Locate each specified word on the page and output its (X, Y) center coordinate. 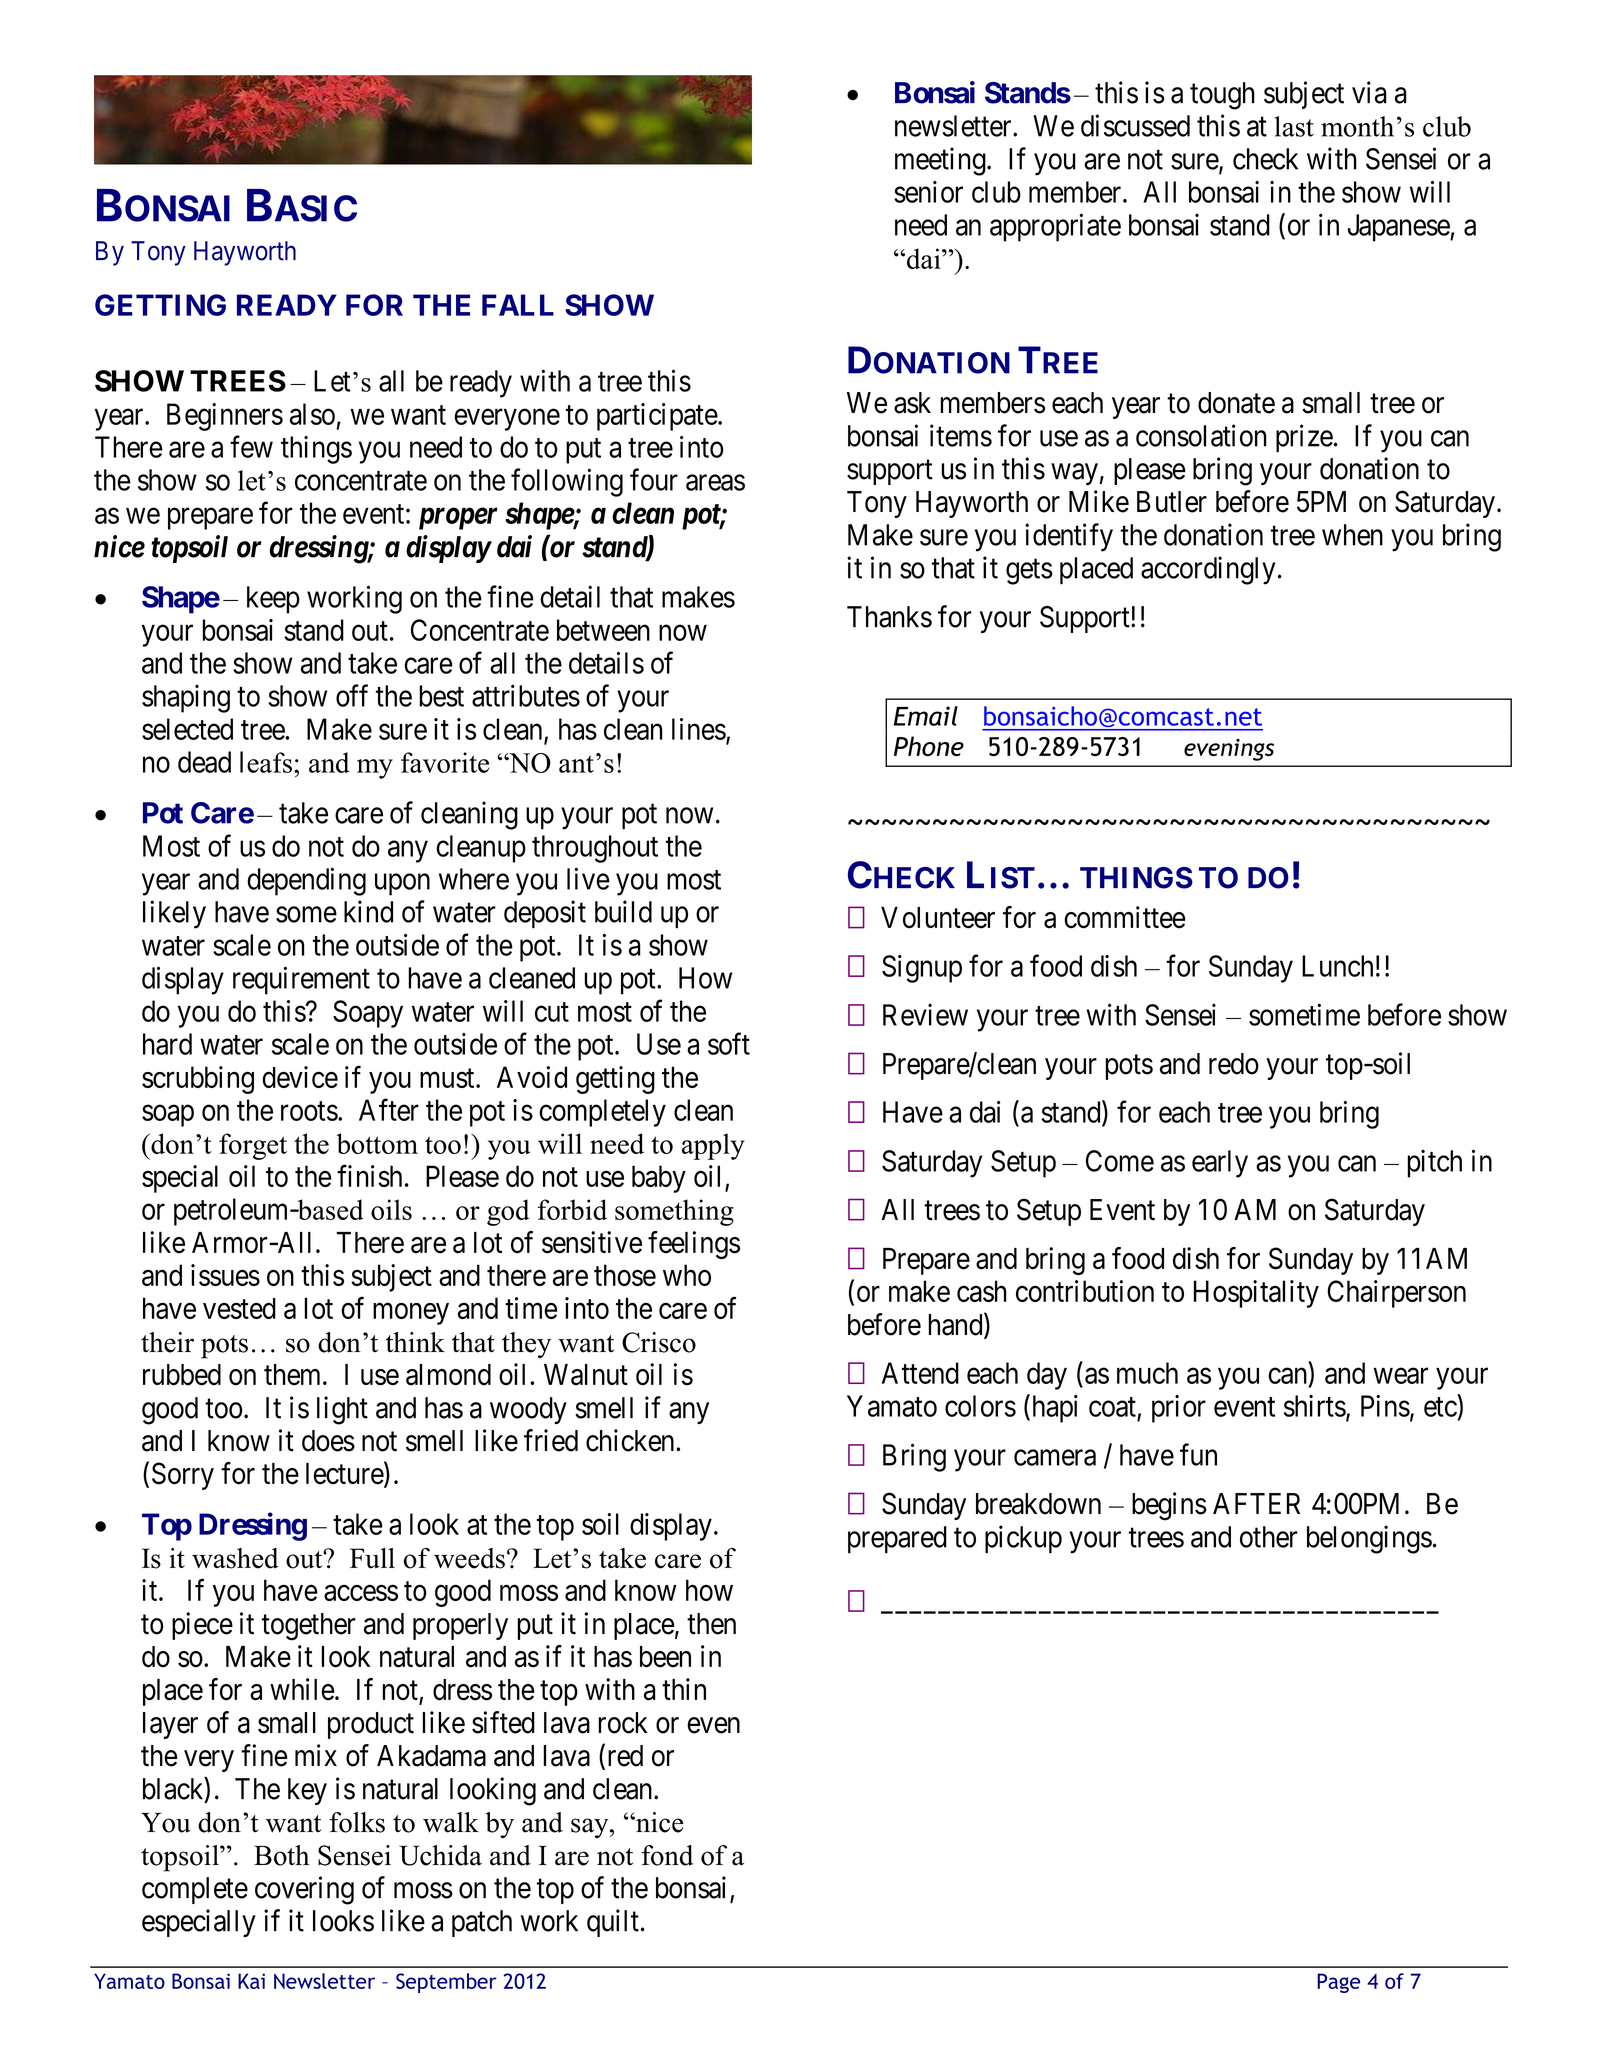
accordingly (1208, 570)
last (1294, 126)
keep (273, 600)
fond (667, 1855)
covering (304, 1890)
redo (1234, 1064)
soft (729, 1043)
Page (1338, 1983)
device (300, 1077)
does (328, 1441)
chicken (631, 1440)
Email (926, 716)
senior (928, 192)
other (1269, 1537)
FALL (518, 305)
